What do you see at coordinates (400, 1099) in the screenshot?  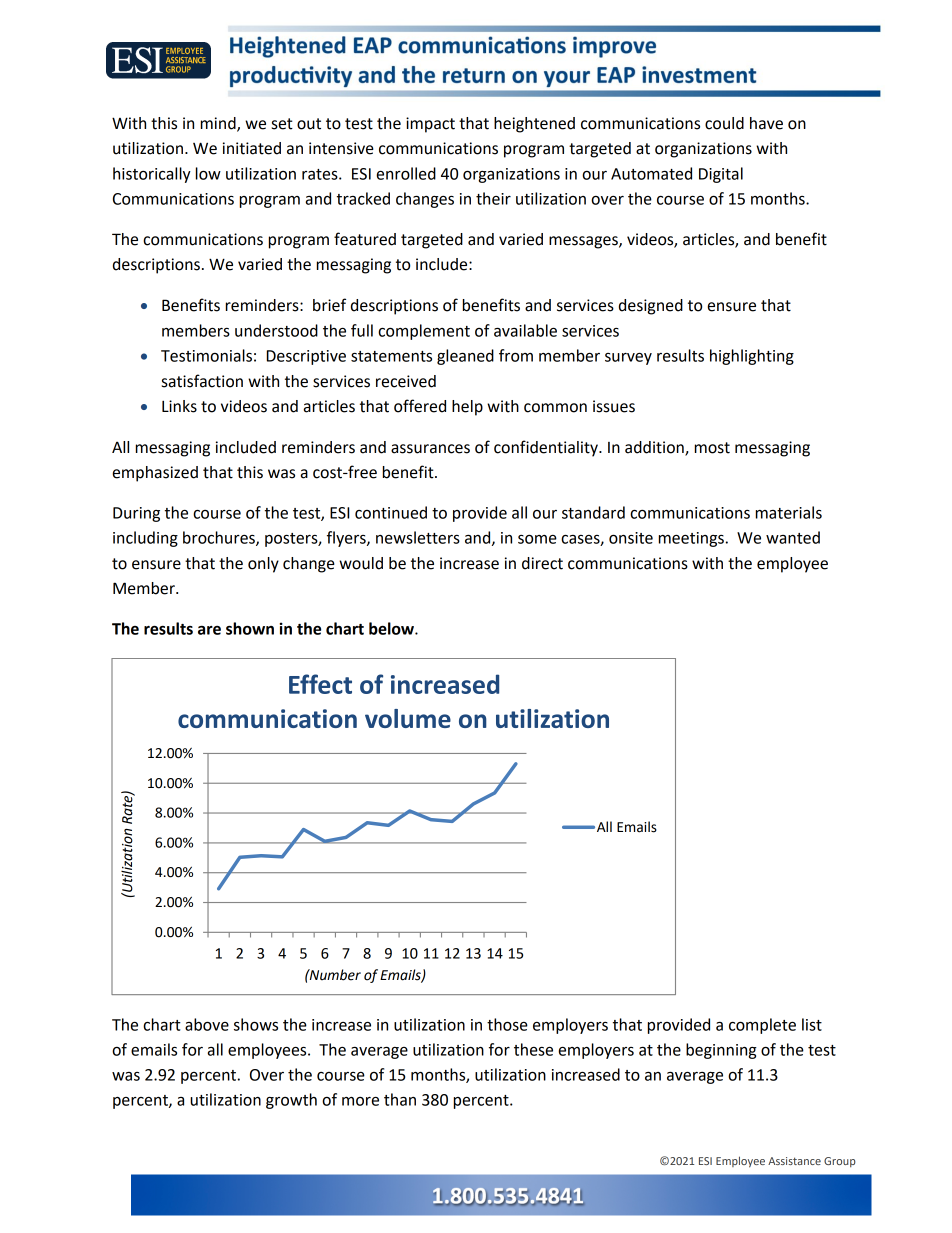 I see `than` at bounding box center [400, 1099].
